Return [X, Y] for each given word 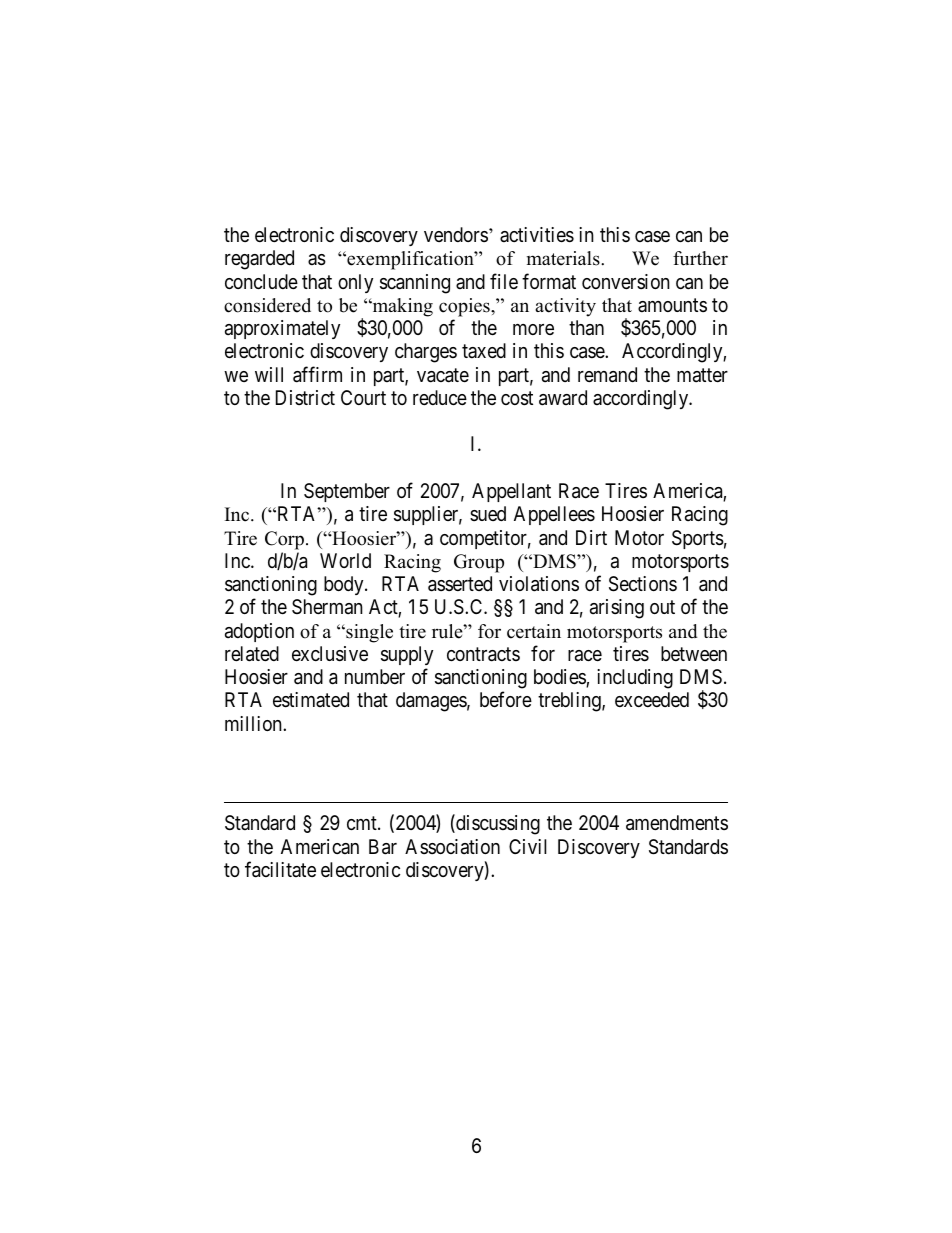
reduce [440, 397]
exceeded [652, 699]
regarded [259, 260]
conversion [626, 281]
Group [479, 563]
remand [607, 375]
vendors [456, 234]
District [305, 397]
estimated [311, 700]
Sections [643, 584]
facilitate [280, 869]
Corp [284, 540]
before [506, 699]
